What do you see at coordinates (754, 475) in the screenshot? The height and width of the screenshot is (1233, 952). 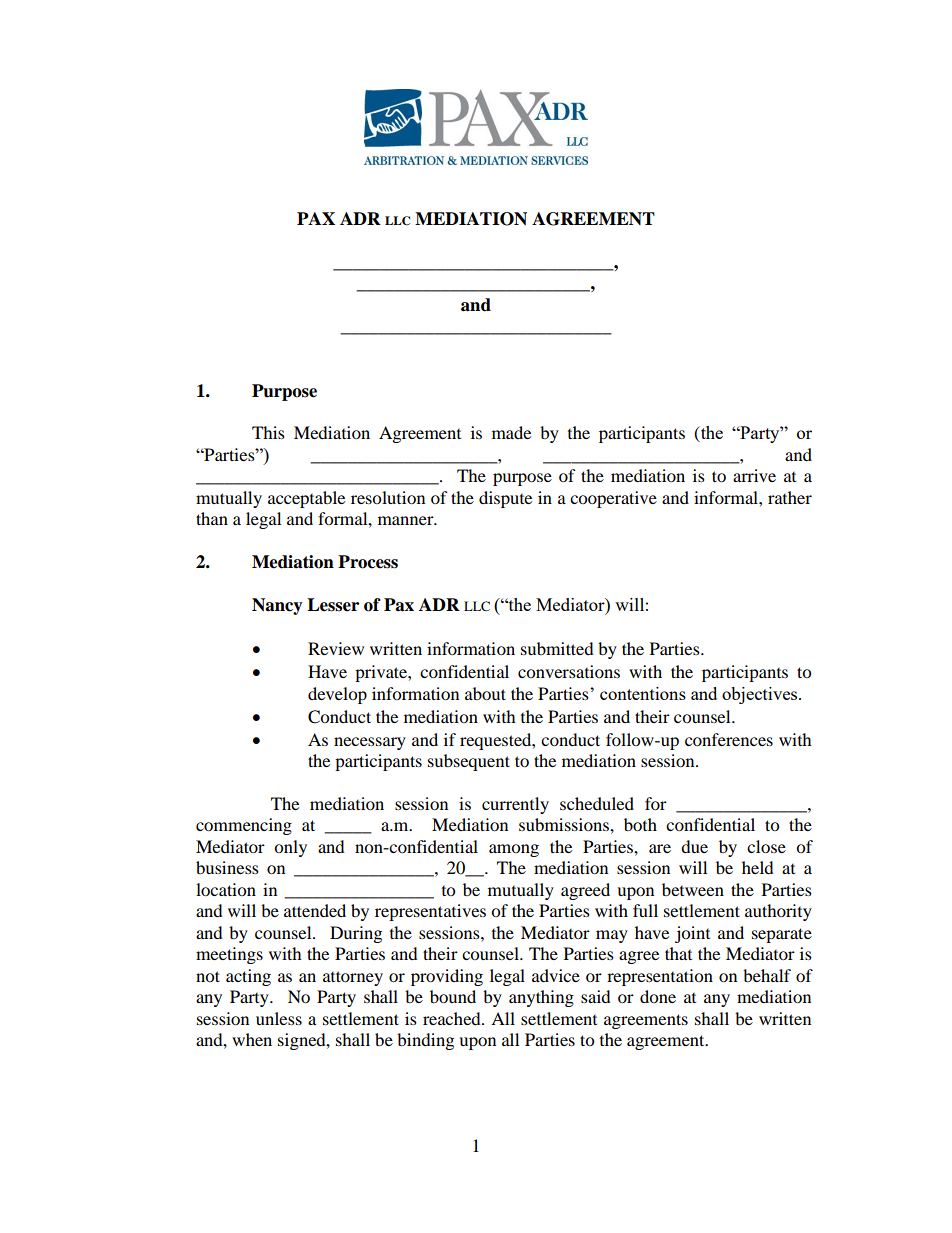 I see `arrive` at bounding box center [754, 475].
